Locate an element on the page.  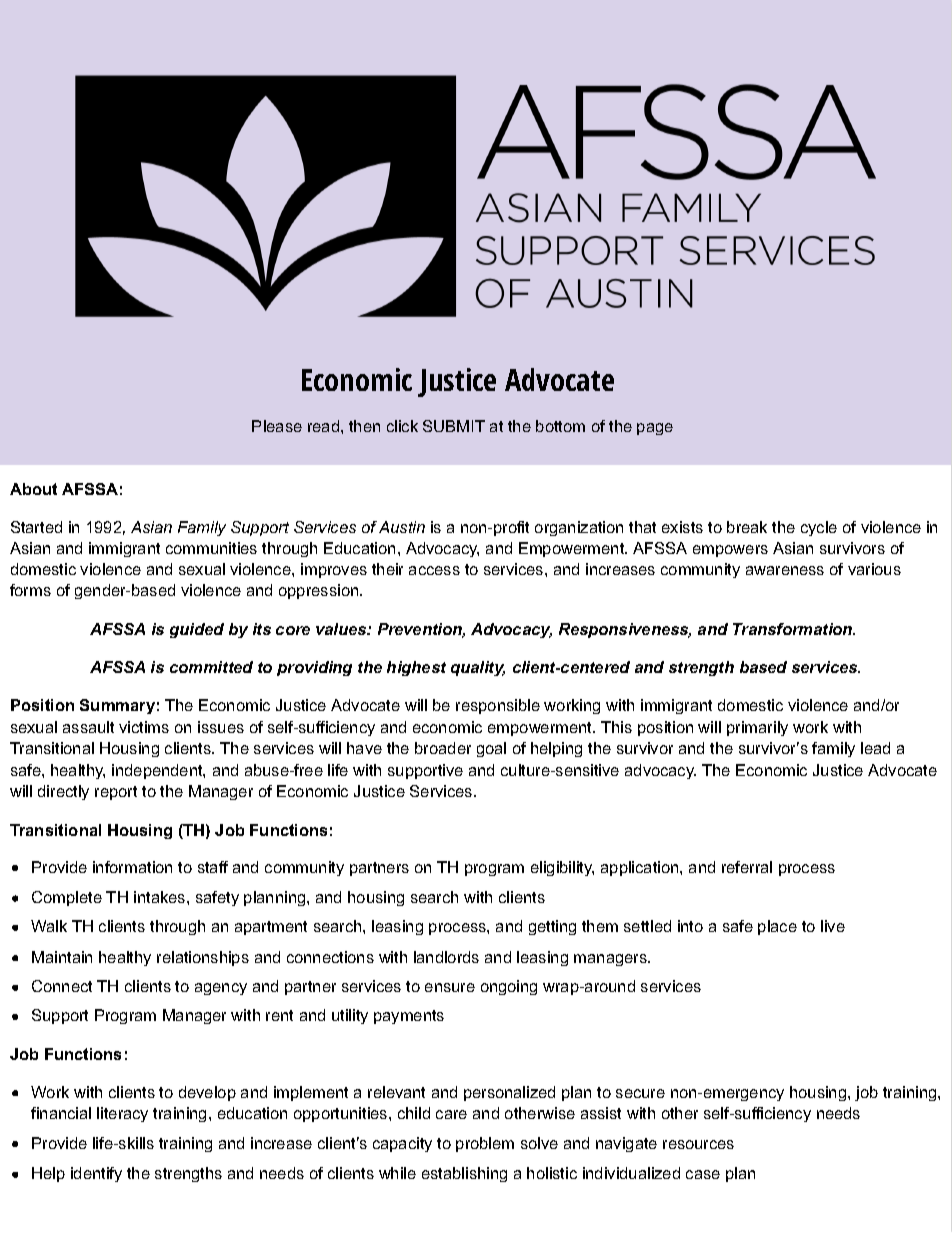
relationships is located at coordinates (203, 958).
